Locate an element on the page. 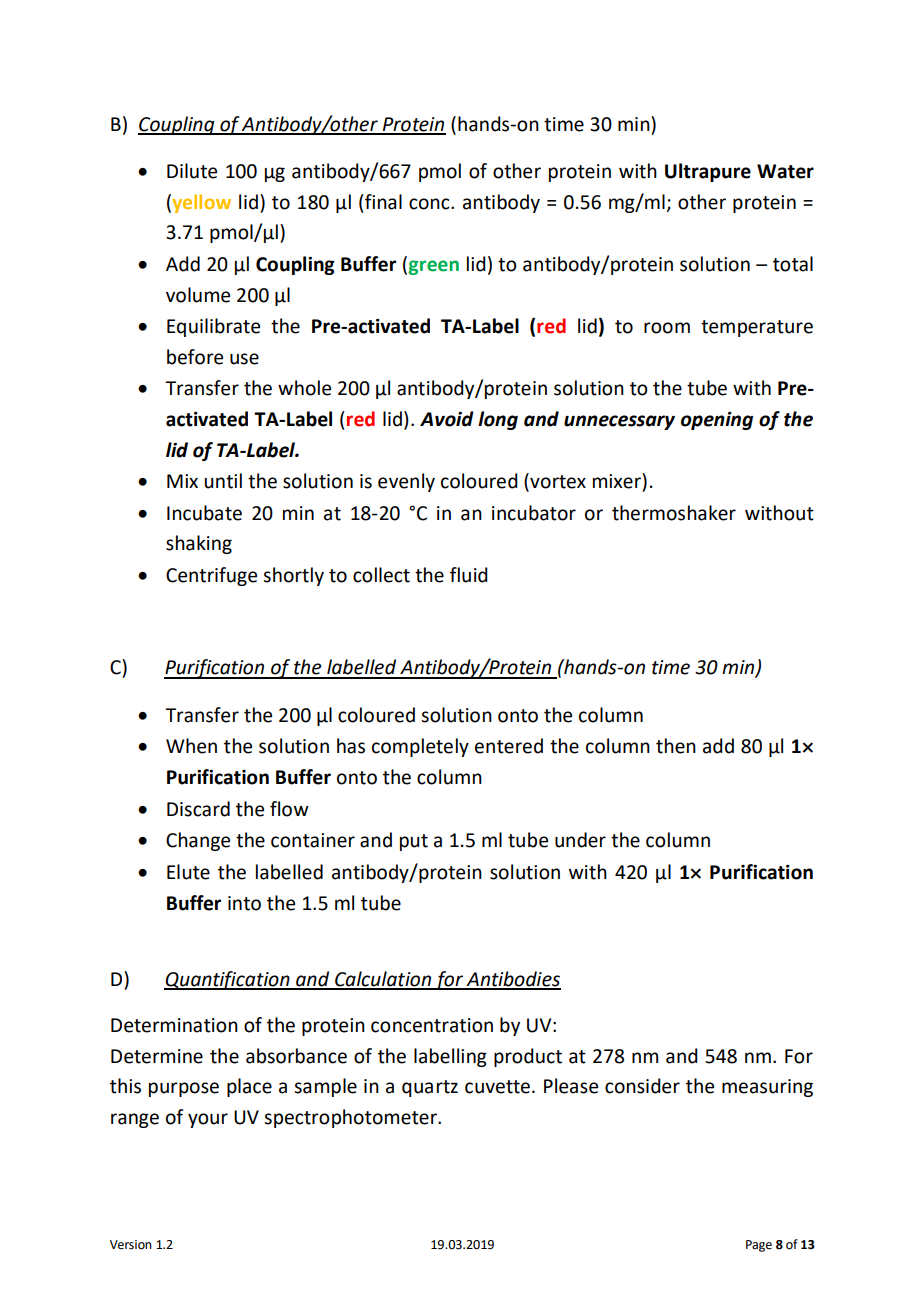 This image has height=1308, width=924. final is located at coordinates (382, 202).
